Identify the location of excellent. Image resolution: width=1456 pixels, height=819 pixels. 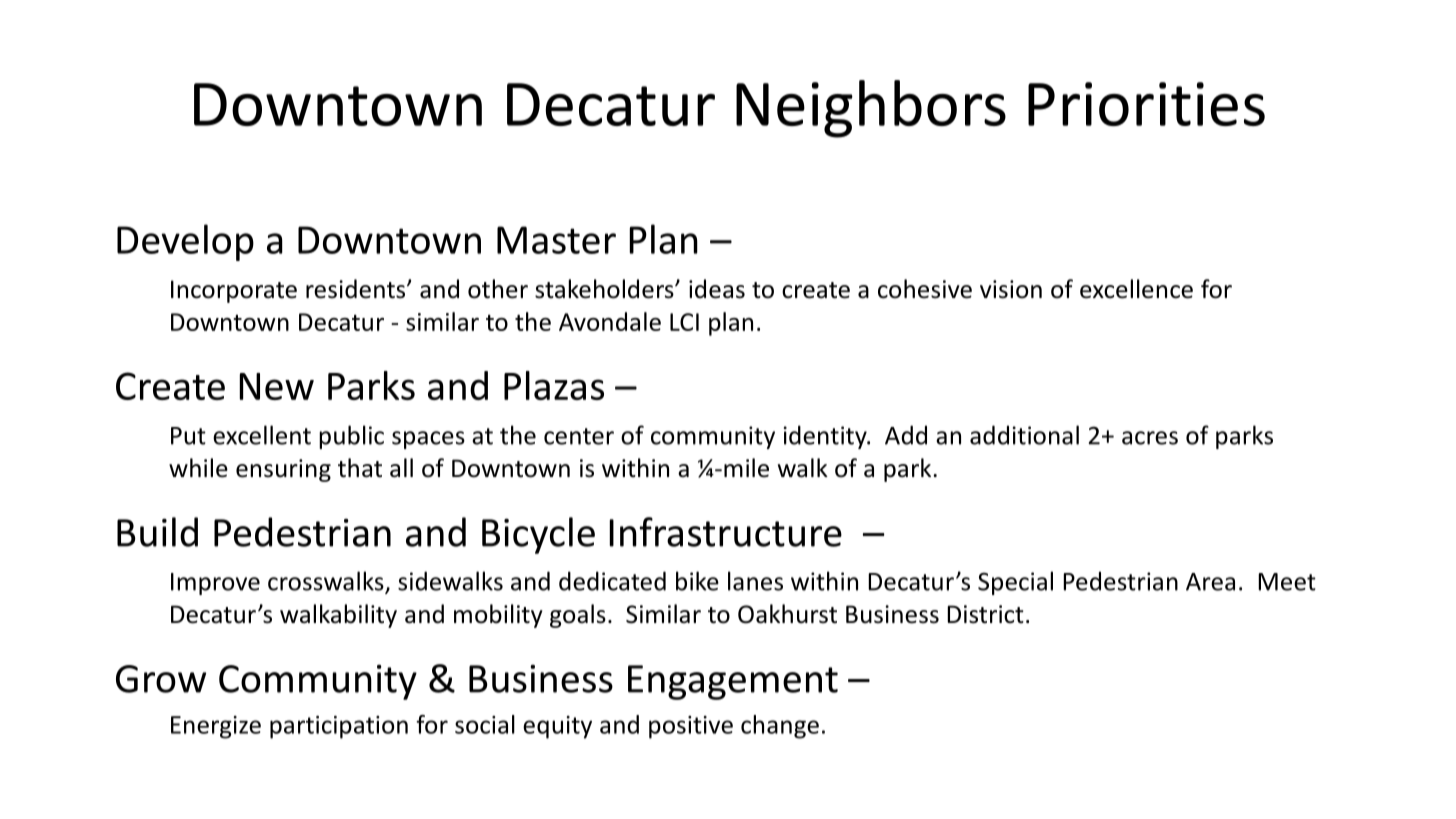
(262, 435).
